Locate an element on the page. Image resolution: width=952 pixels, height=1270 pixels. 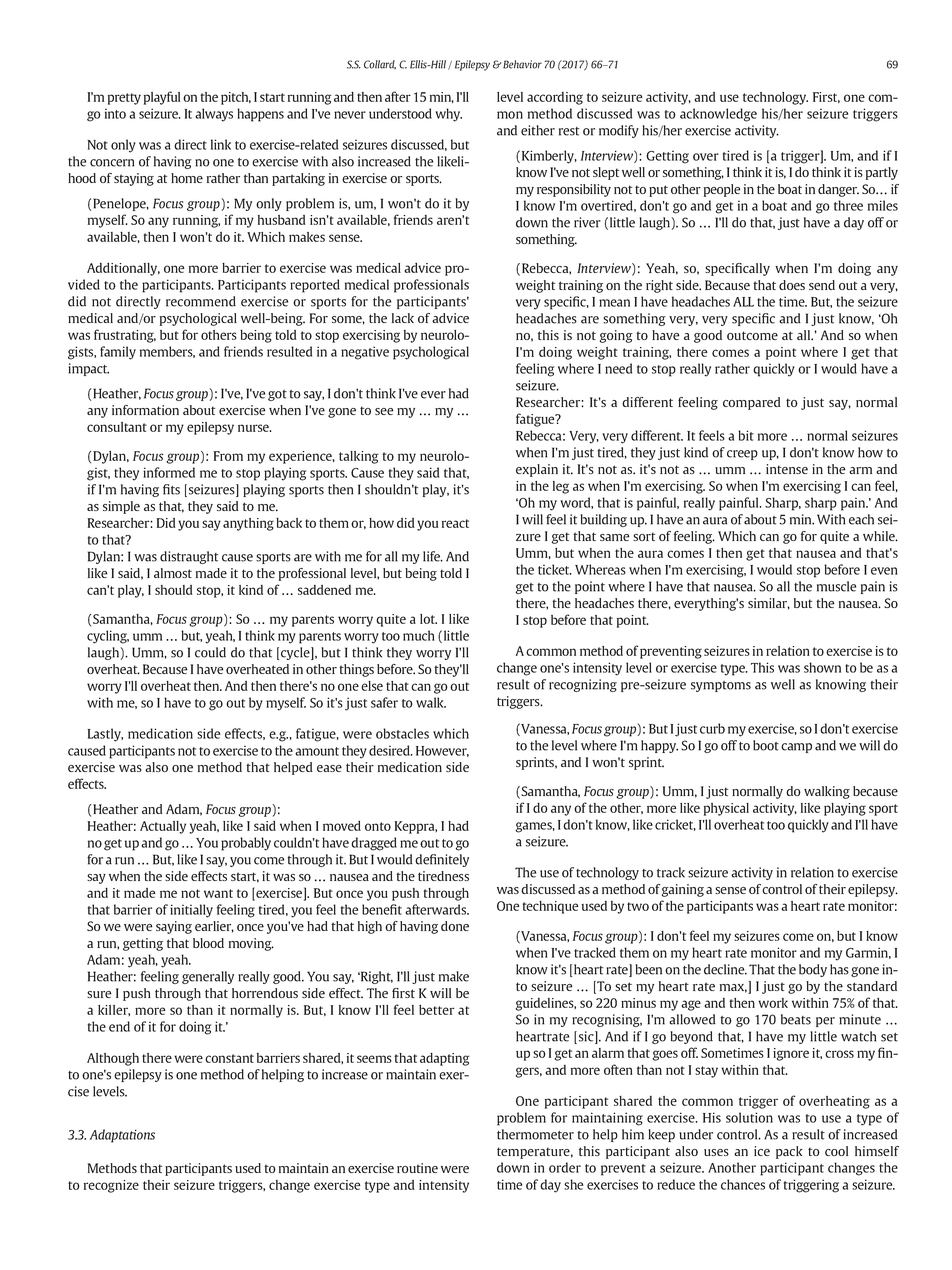
Adaptations is located at coordinates (122, 1136).
